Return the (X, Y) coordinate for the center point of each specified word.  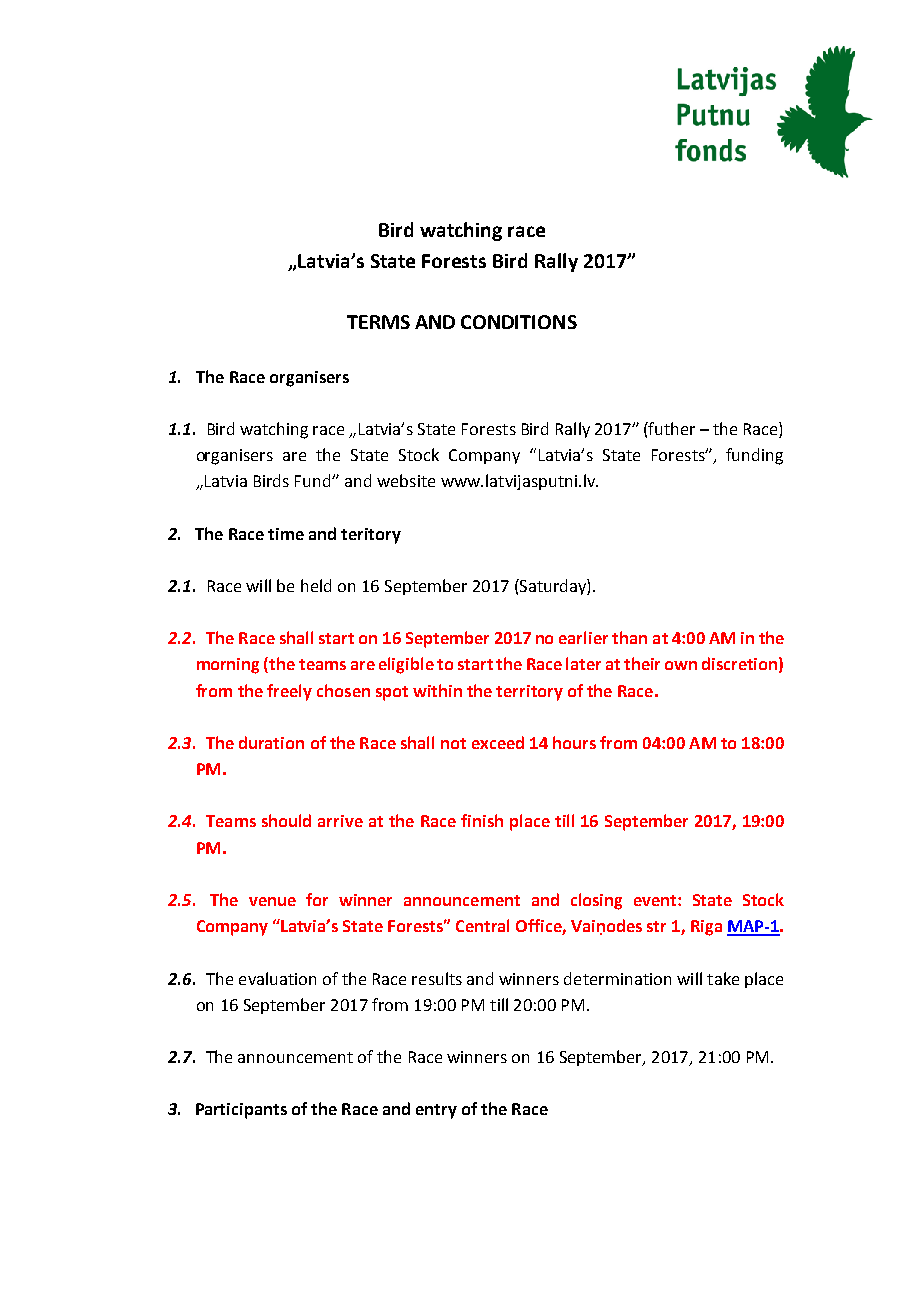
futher (671, 428)
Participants (241, 1111)
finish (482, 820)
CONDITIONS (519, 322)
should (286, 820)
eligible (406, 665)
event (656, 900)
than (629, 637)
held (316, 585)
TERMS (378, 322)
